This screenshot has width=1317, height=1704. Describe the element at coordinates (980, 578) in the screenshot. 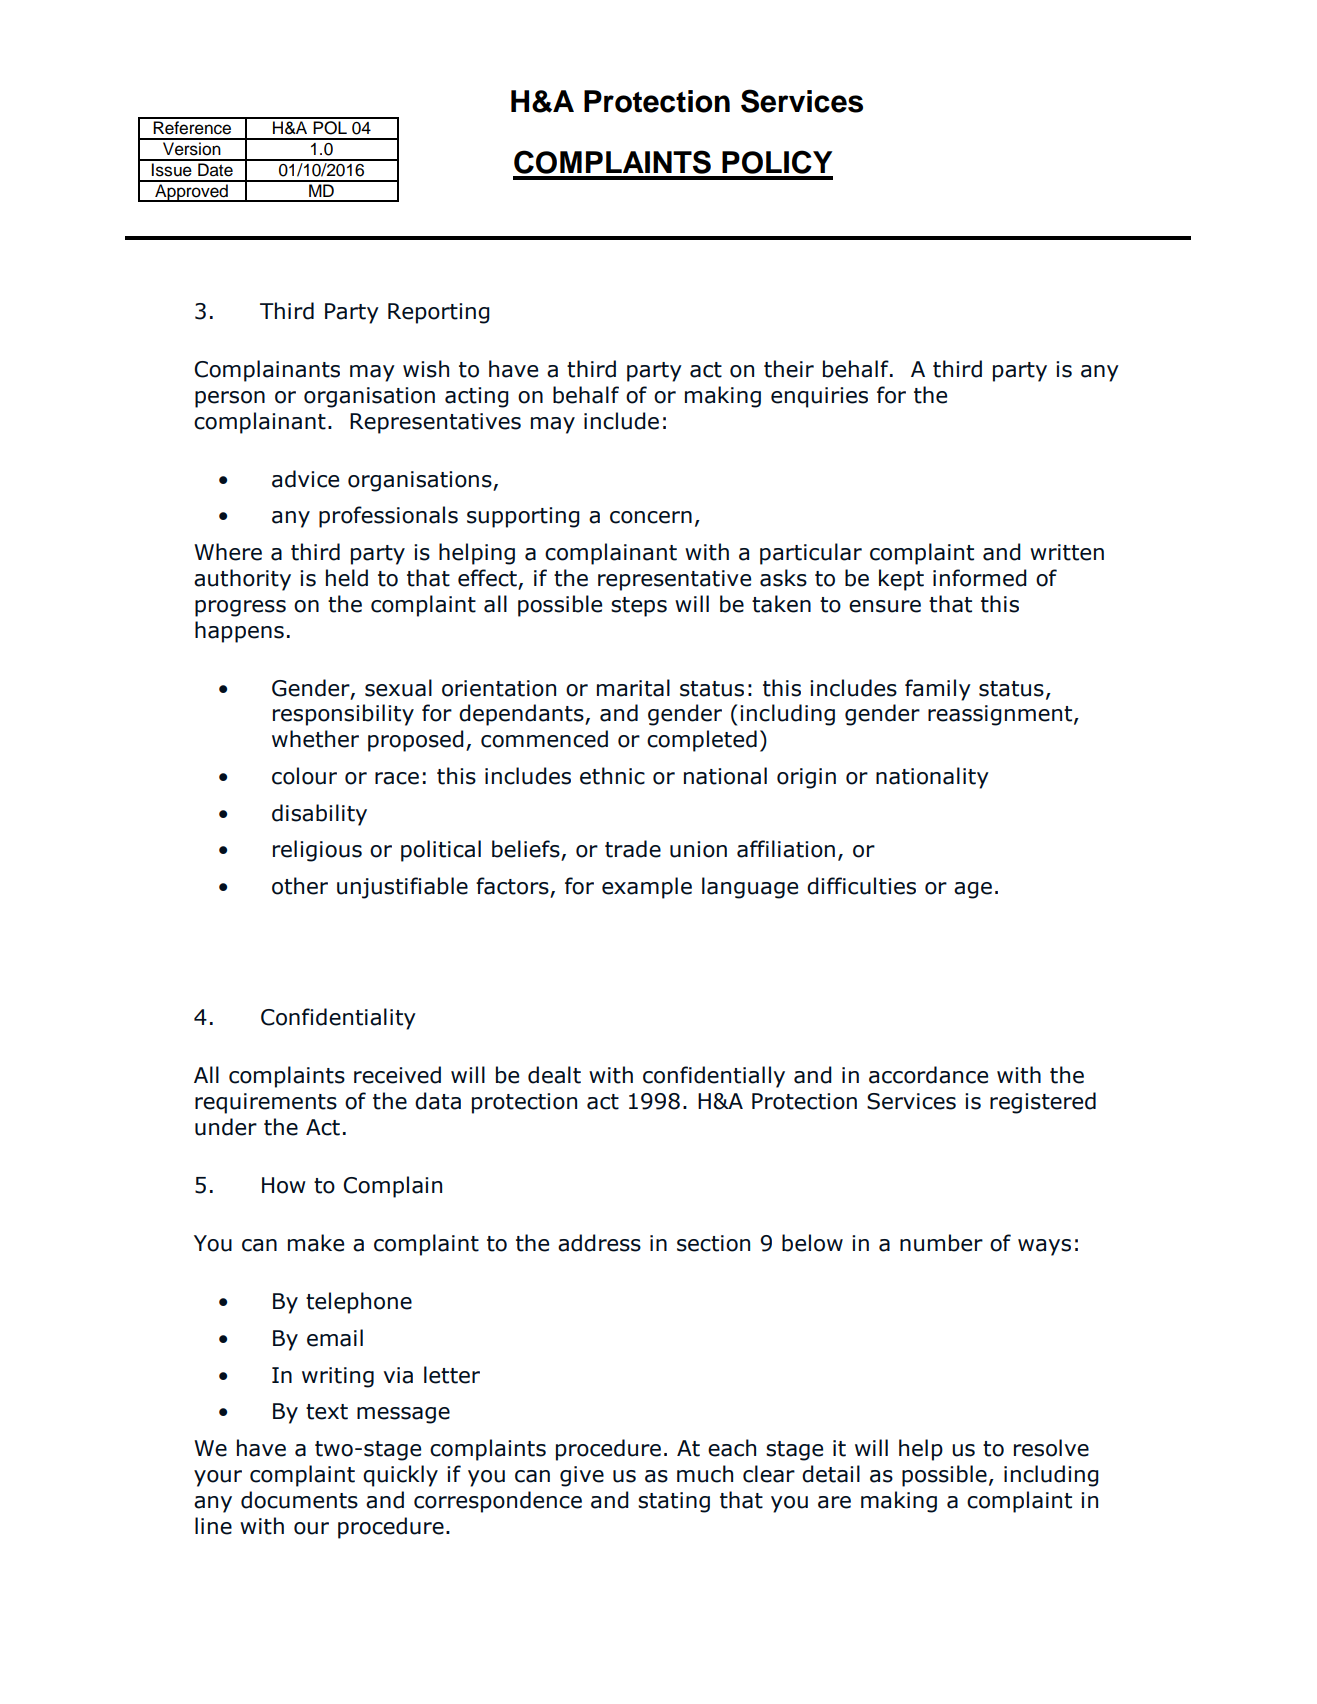

I see `informed` at that location.
